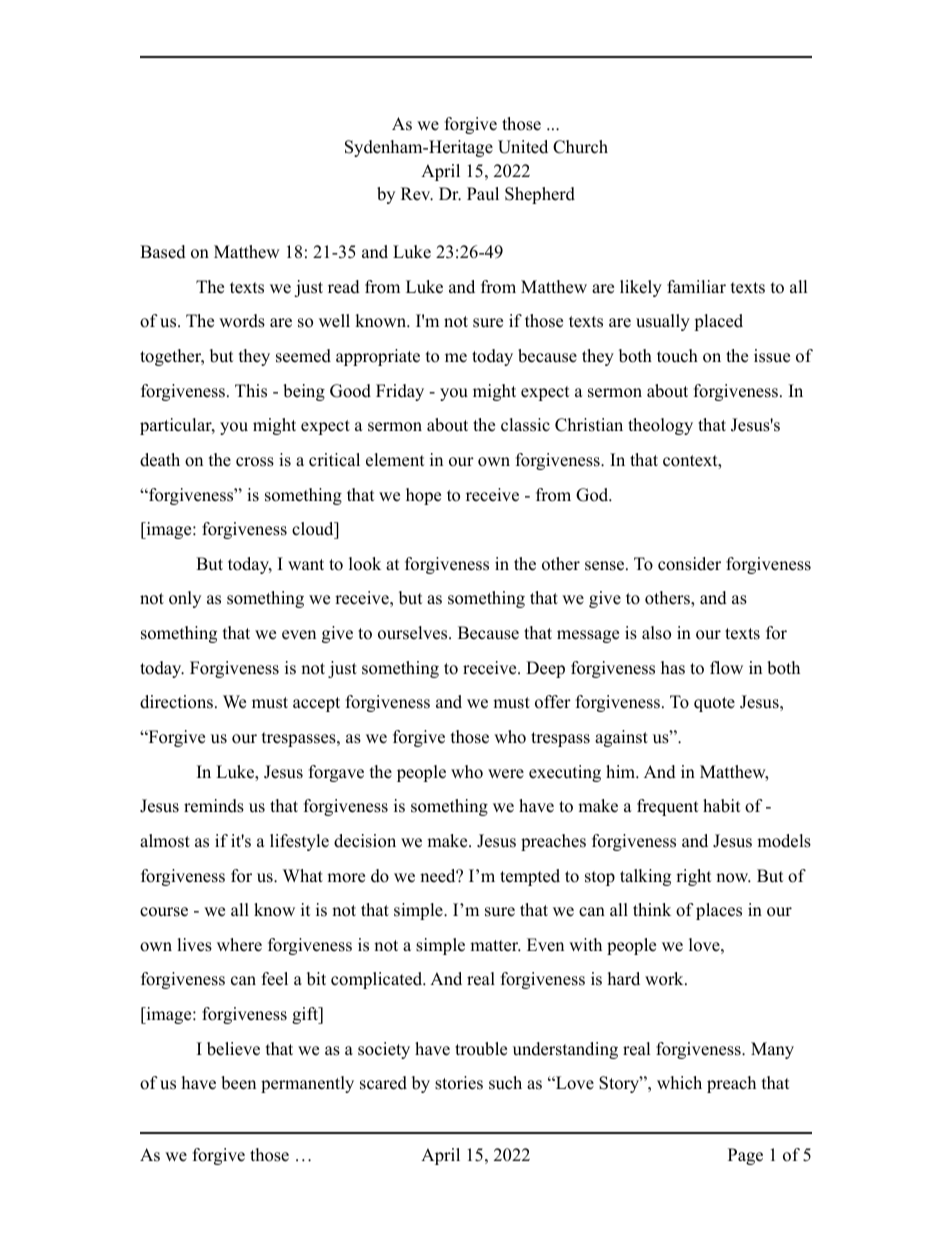  I want to click on Friday, so click(400, 392).
